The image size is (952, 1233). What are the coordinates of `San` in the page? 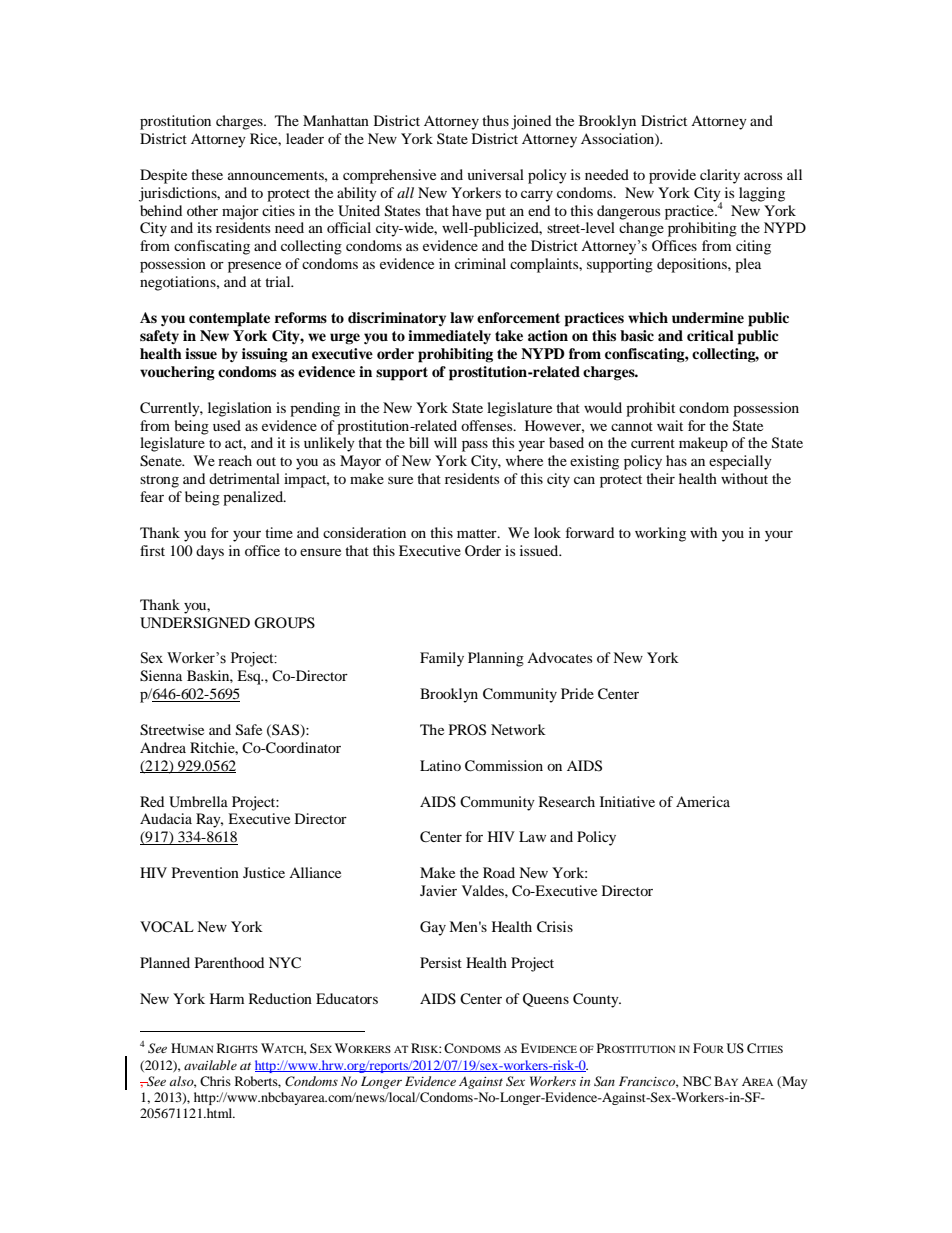 It's located at (604, 1081).
